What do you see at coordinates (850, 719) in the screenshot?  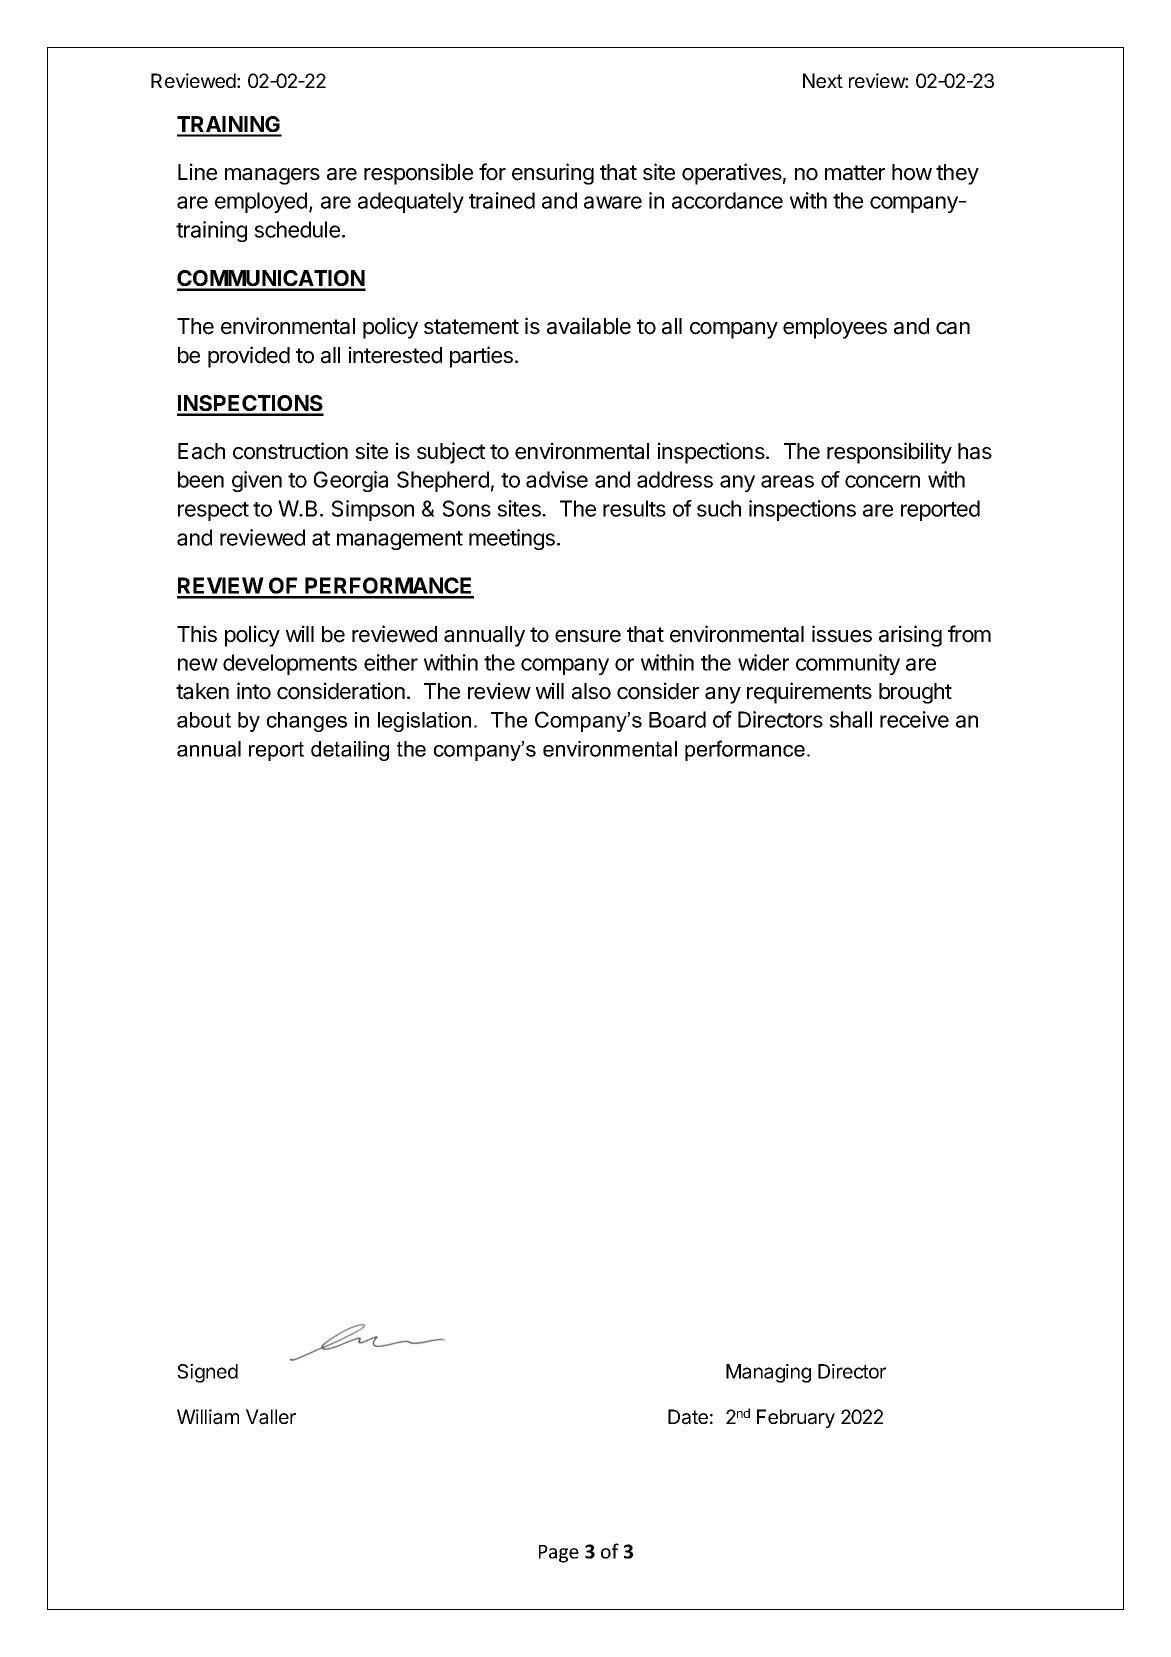 I see `shall` at bounding box center [850, 719].
